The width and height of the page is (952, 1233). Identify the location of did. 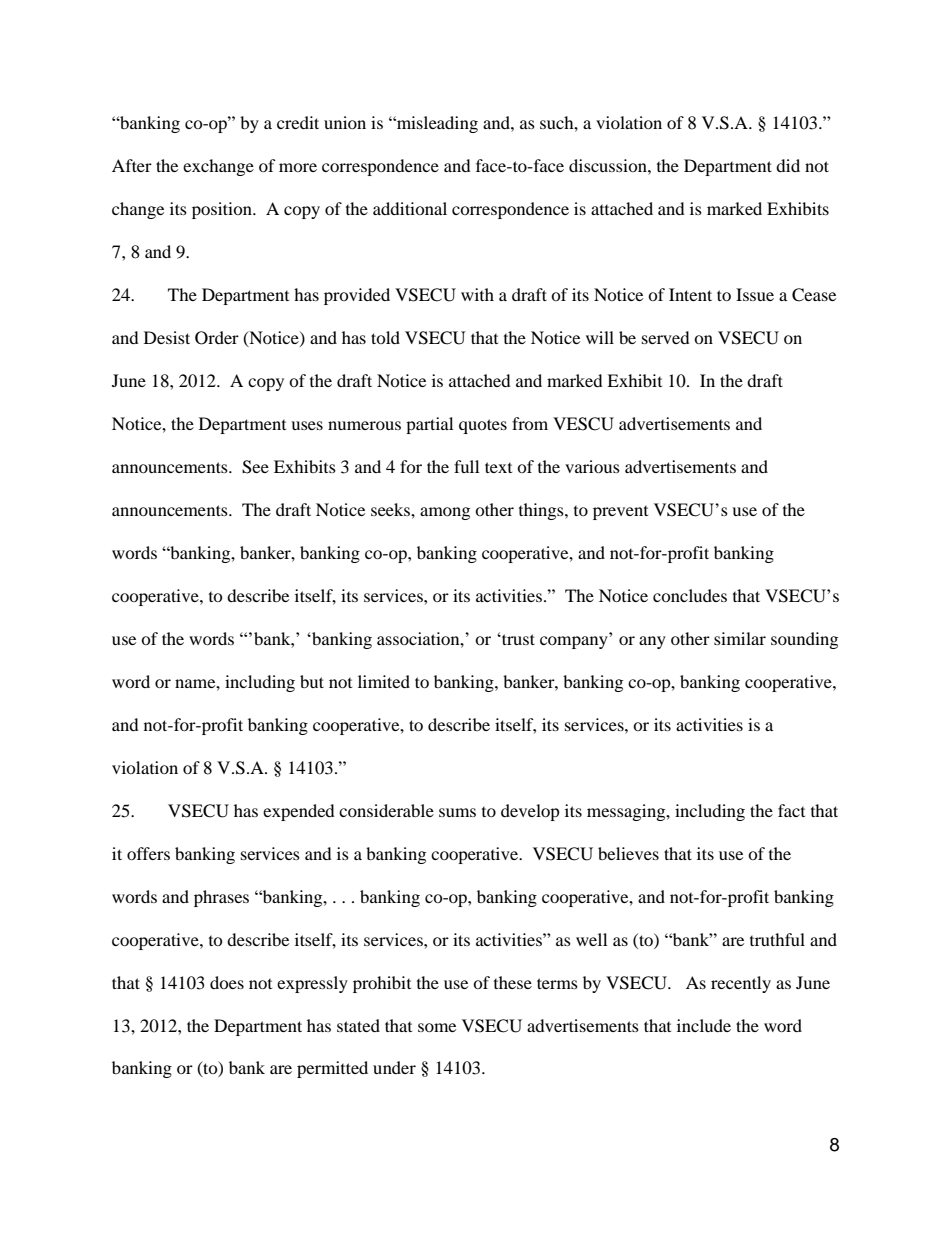
(788, 165).
